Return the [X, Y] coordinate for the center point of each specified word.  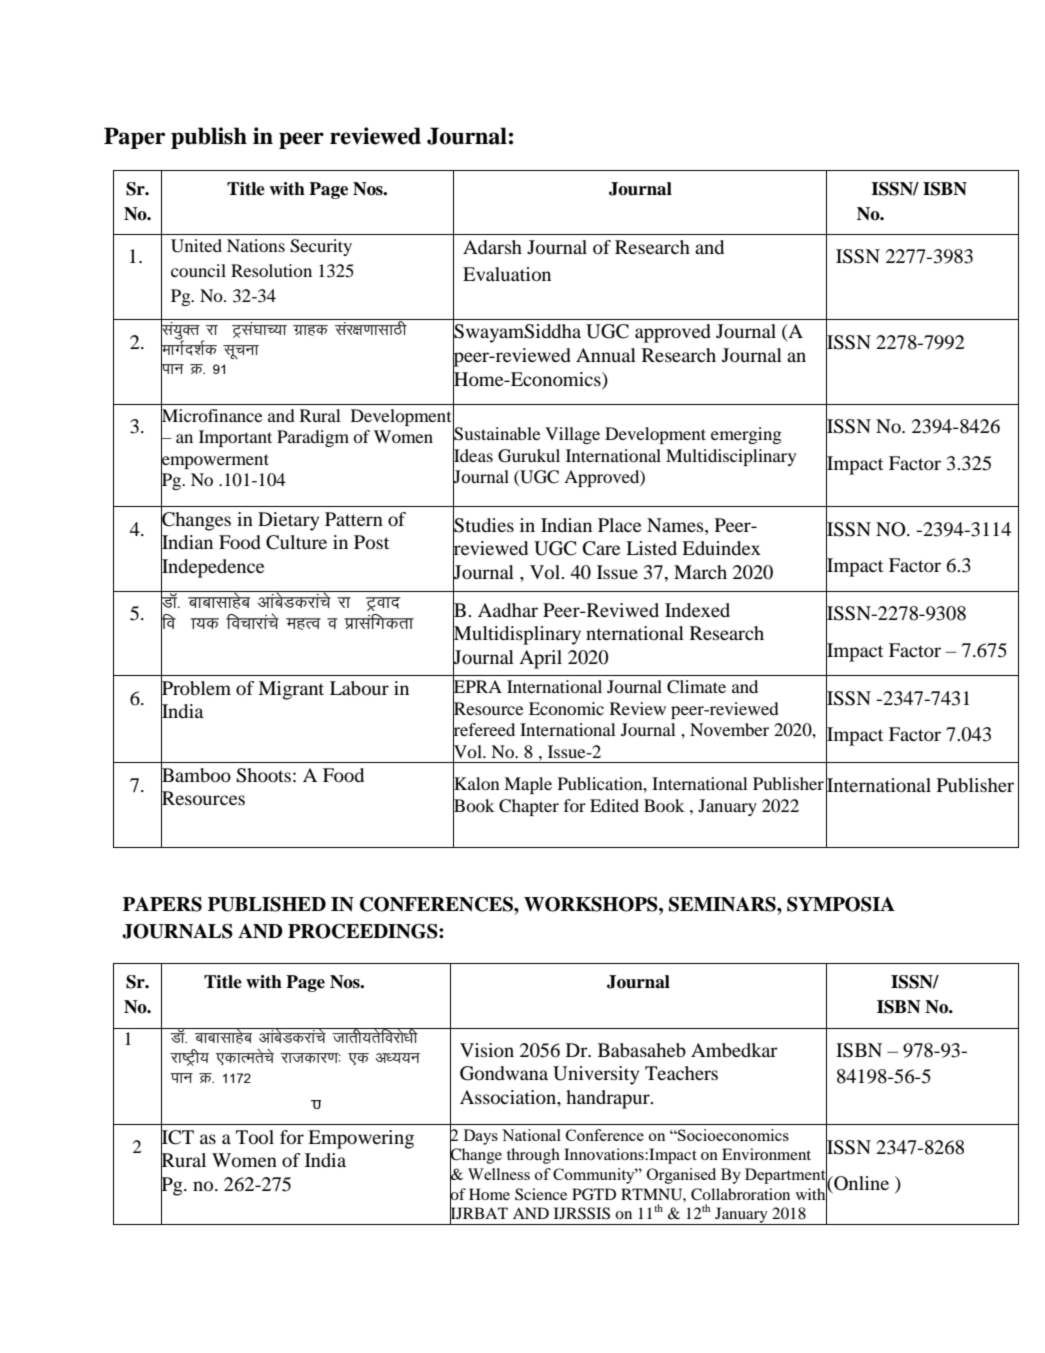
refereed [484, 730]
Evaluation [507, 274]
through [533, 1156]
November [729, 729]
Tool [255, 1137]
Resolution [271, 270]
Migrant [291, 690]
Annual [606, 355]
